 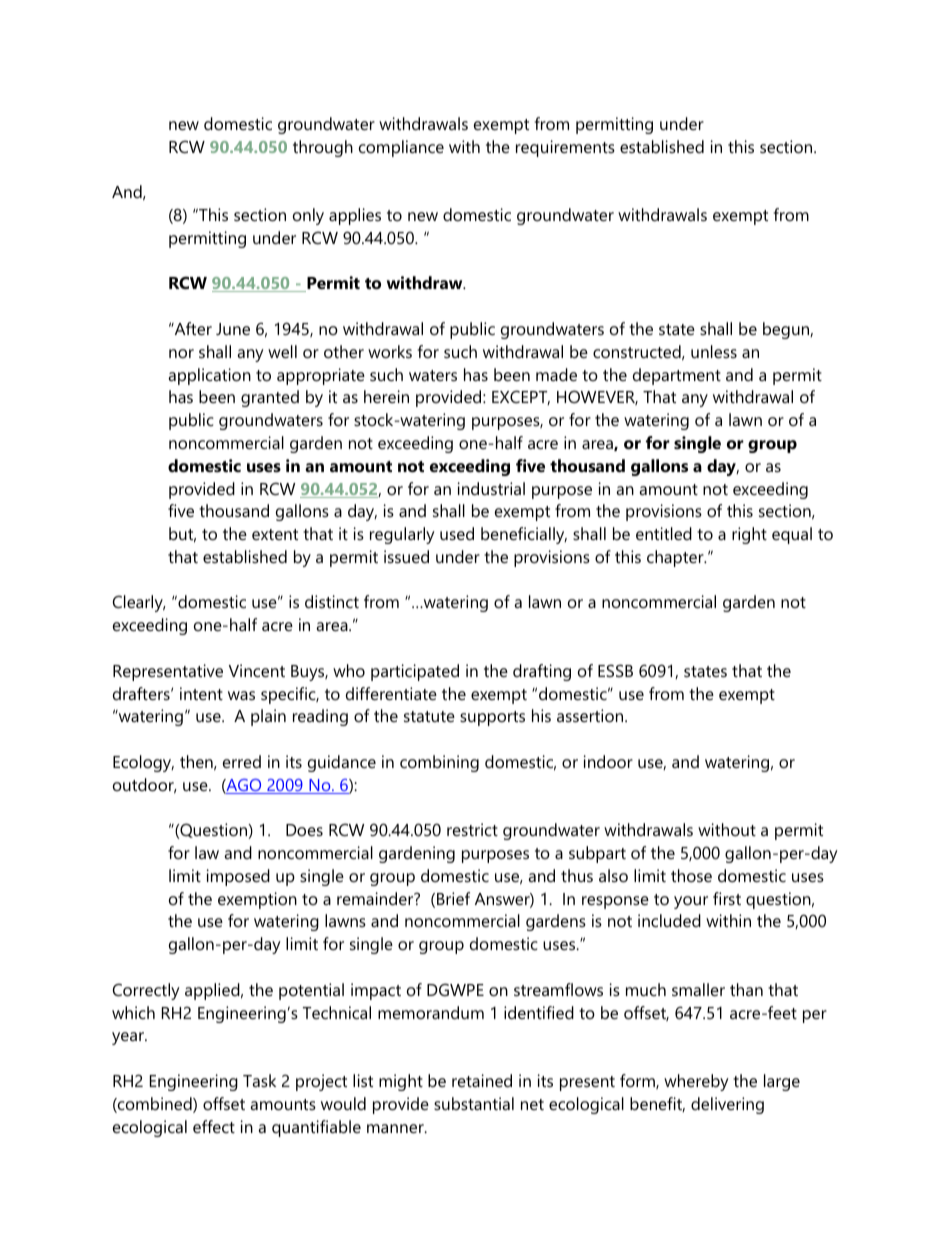 I want to click on unless, so click(x=714, y=351).
